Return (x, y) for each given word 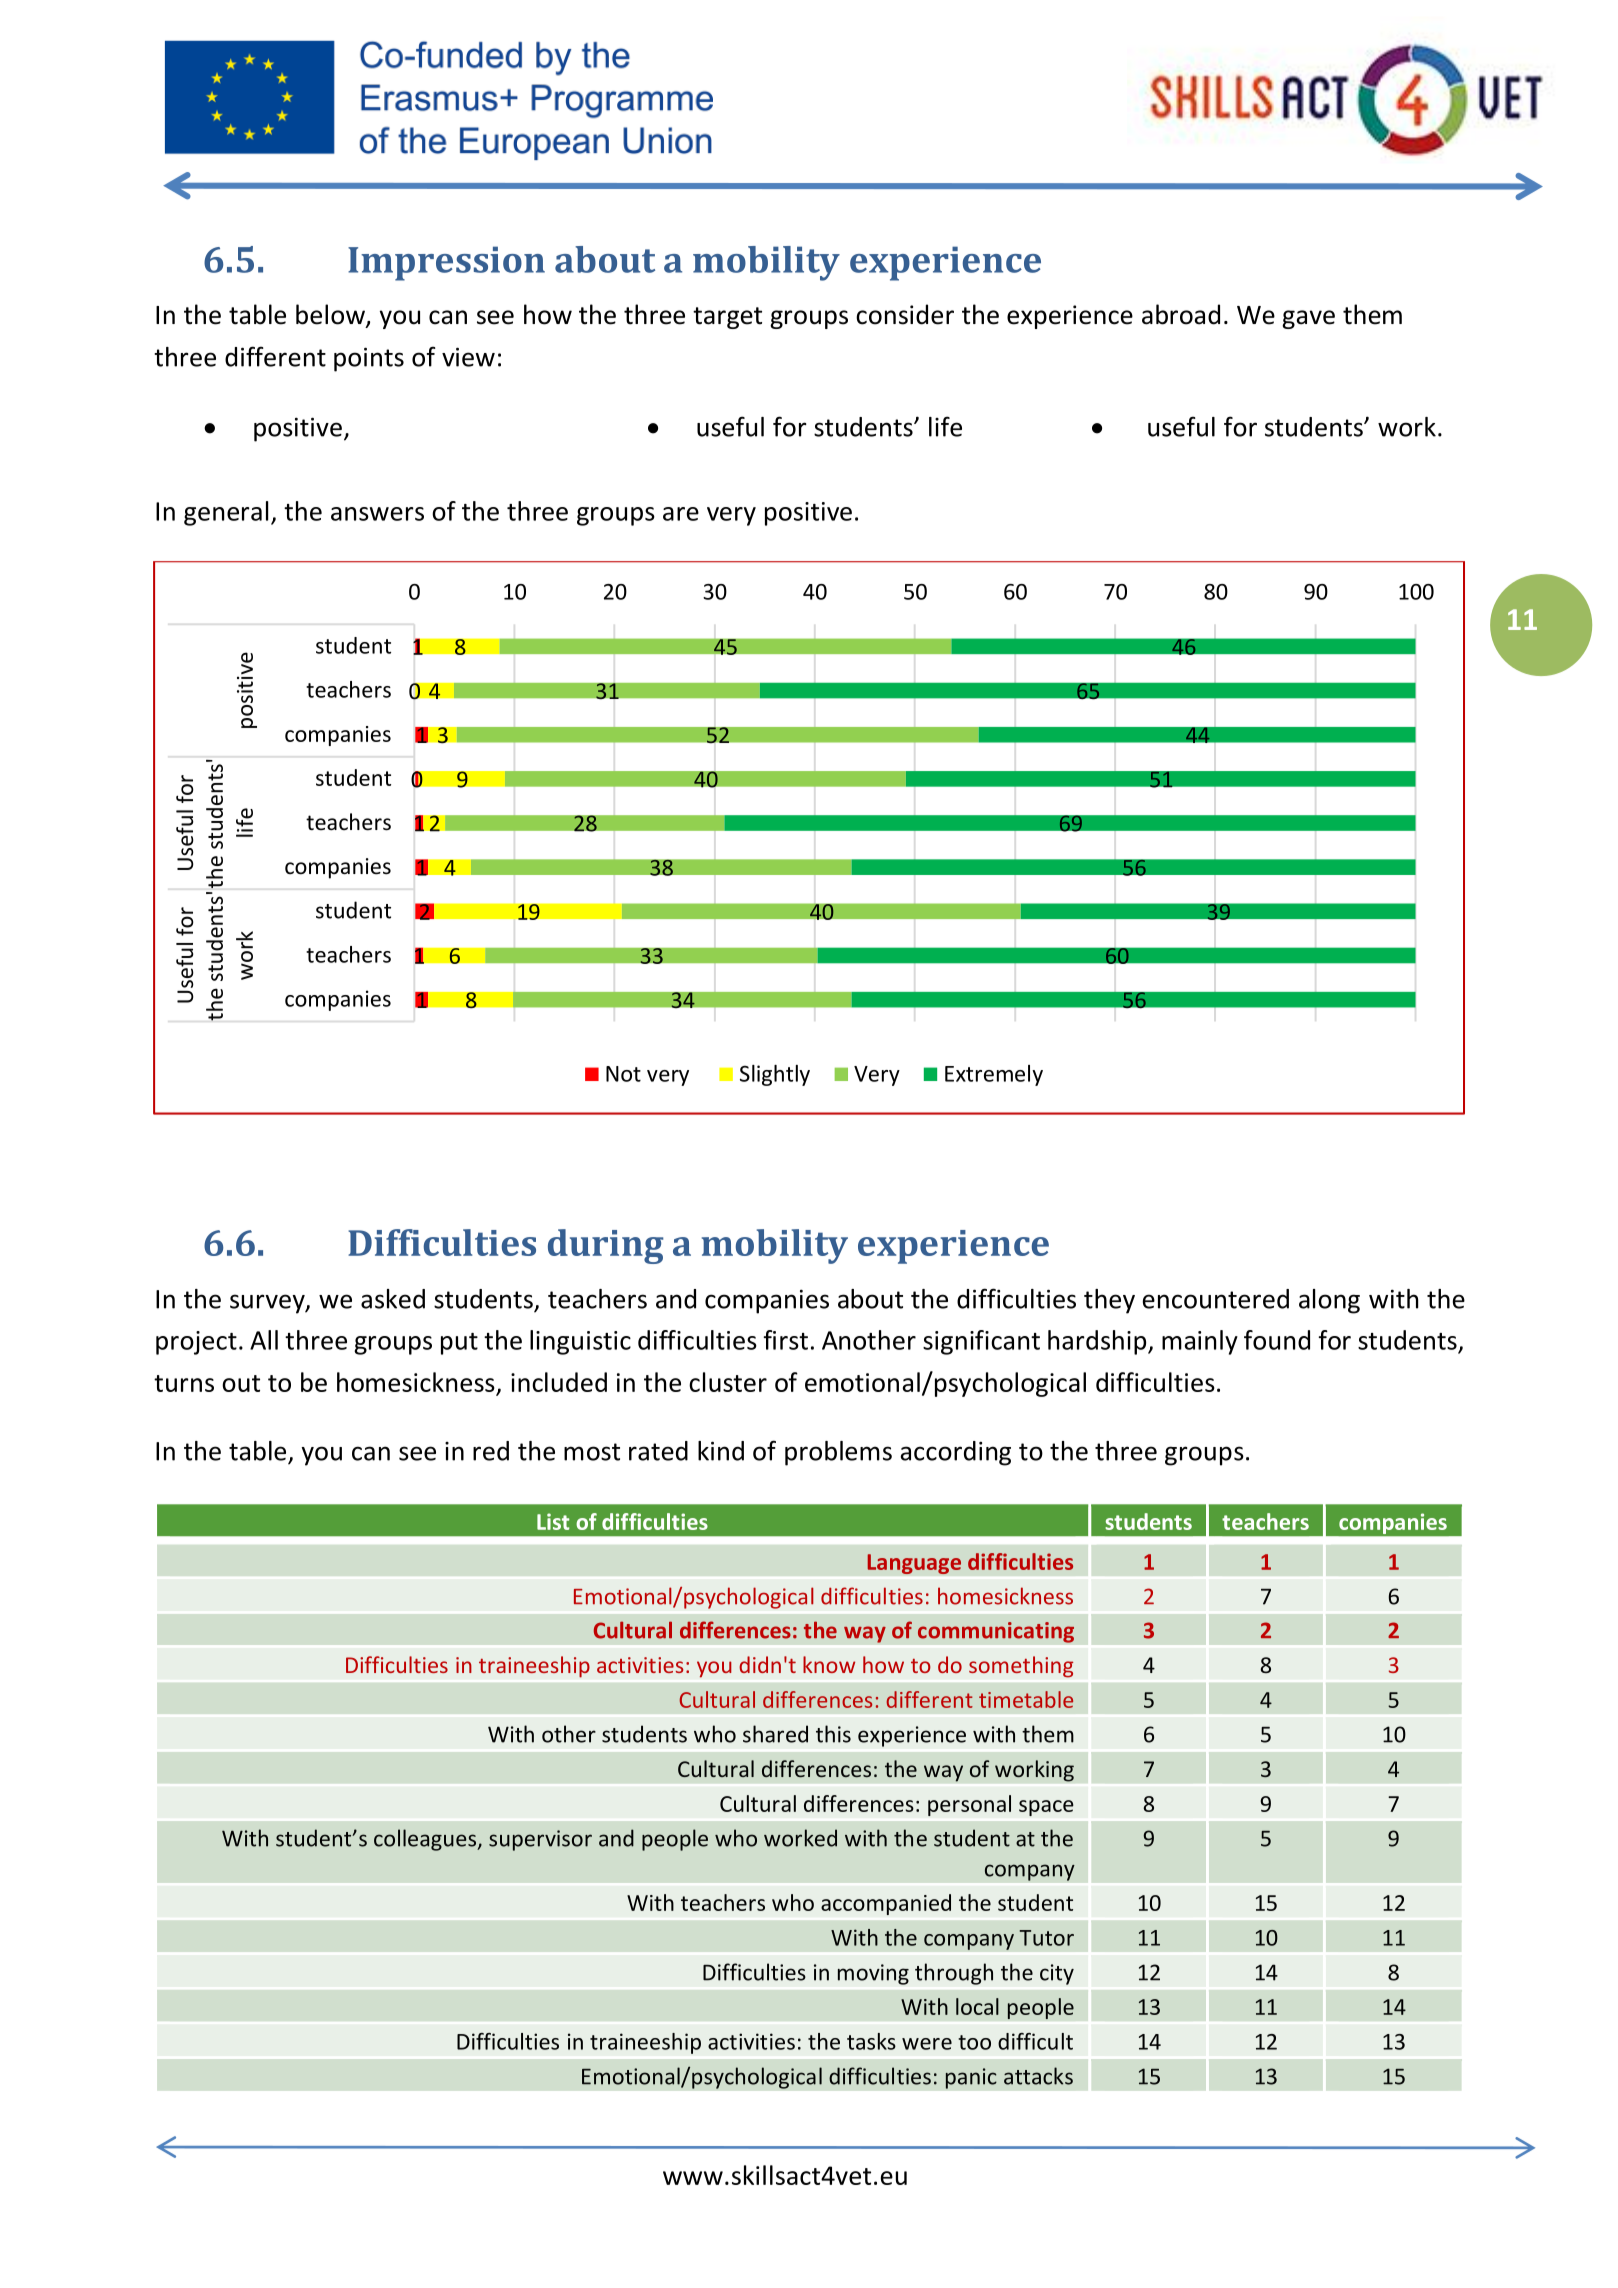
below (331, 315)
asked (393, 1299)
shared (775, 1734)
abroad (1181, 314)
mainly (1200, 1342)
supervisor (540, 1840)
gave (1308, 319)
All (264, 1340)
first (785, 1340)
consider (905, 314)
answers (377, 514)
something (1021, 1667)
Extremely (994, 1075)
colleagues (426, 1840)
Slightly (775, 1075)
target (727, 318)
